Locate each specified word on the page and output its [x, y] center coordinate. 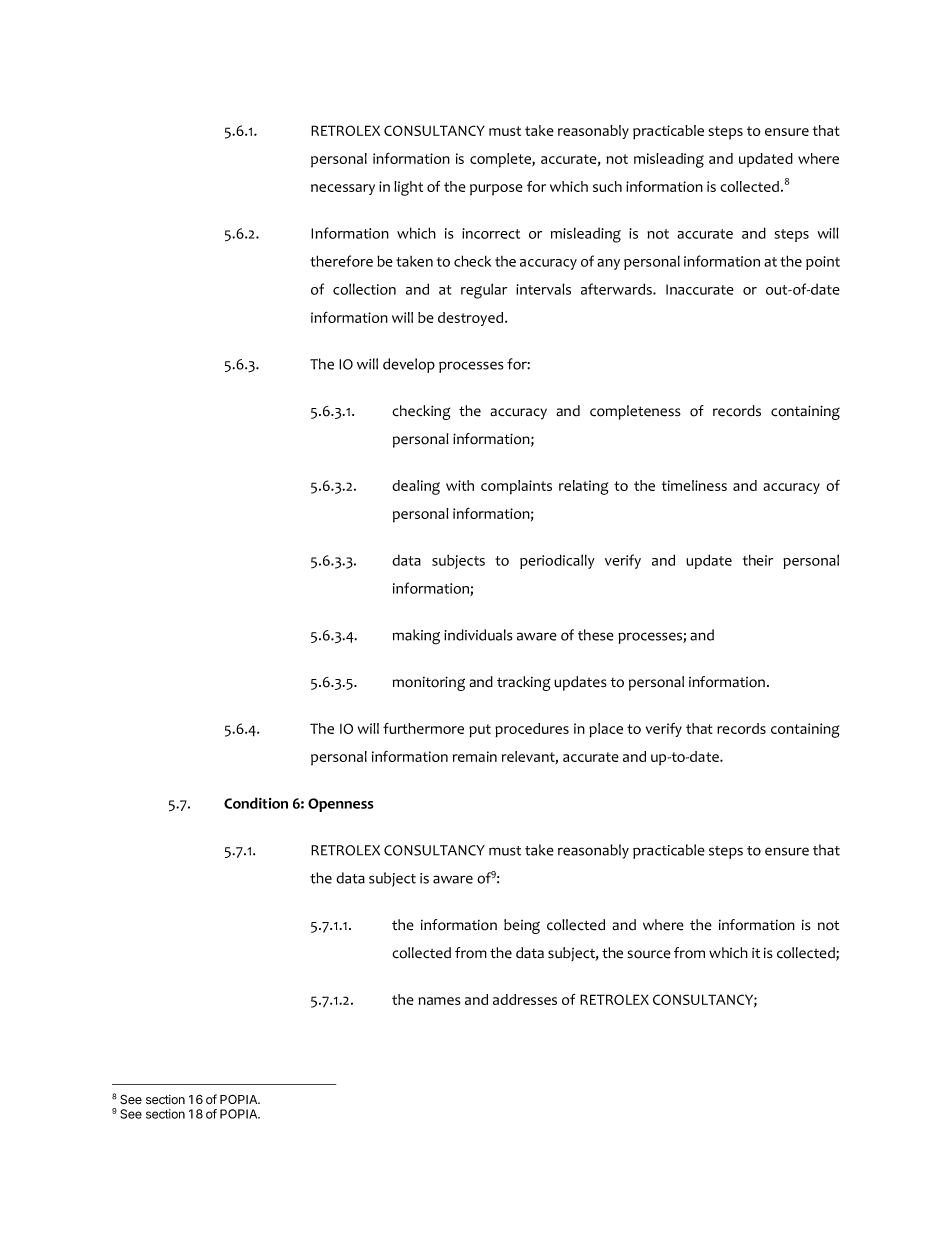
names [439, 1001]
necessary [343, 189]
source [649, 954]
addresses [525, 999]
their [758, 560]
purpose [496, 189]
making [416, 637]
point [823, 263]
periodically [557, 561]
